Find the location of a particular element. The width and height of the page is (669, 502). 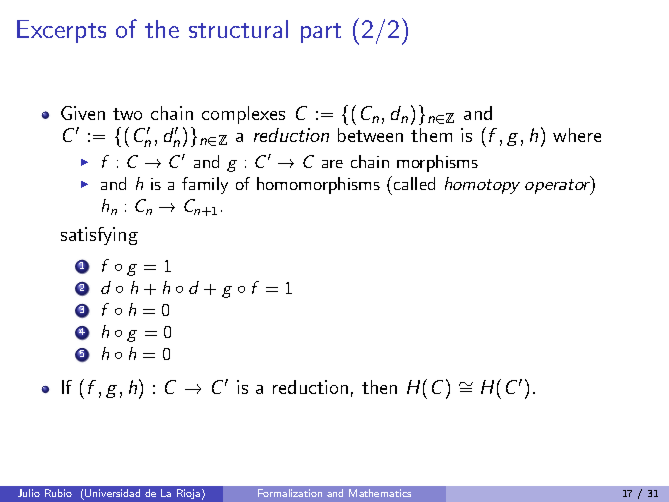

Formalization is located at coordinates (290, 493).
